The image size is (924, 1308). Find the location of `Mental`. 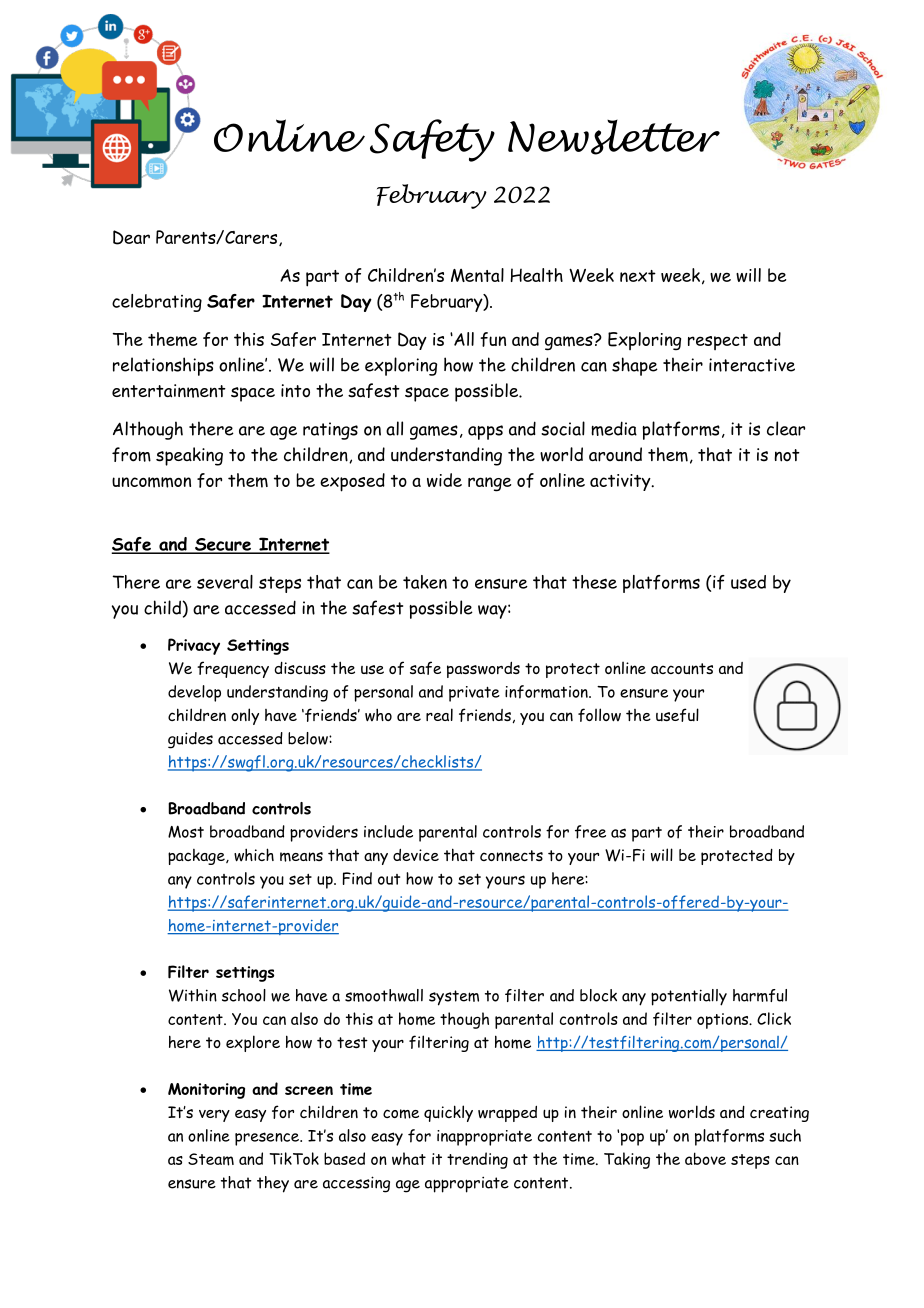

Mental is located at coordinates (477, 275).
